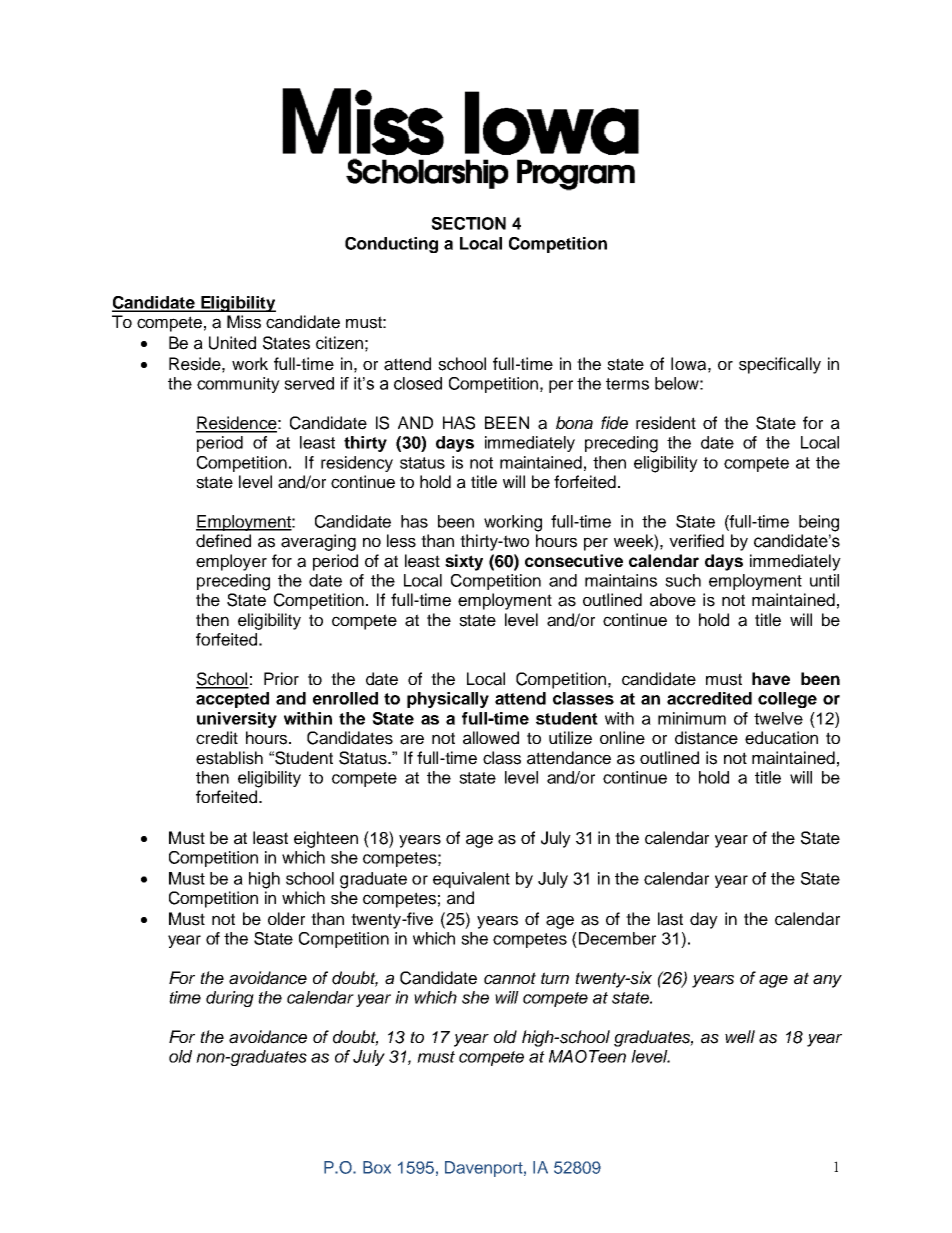  What do you see at coordinates (286, 919) in the screenshot?
I see `older` at bounding box center [286, 919].
